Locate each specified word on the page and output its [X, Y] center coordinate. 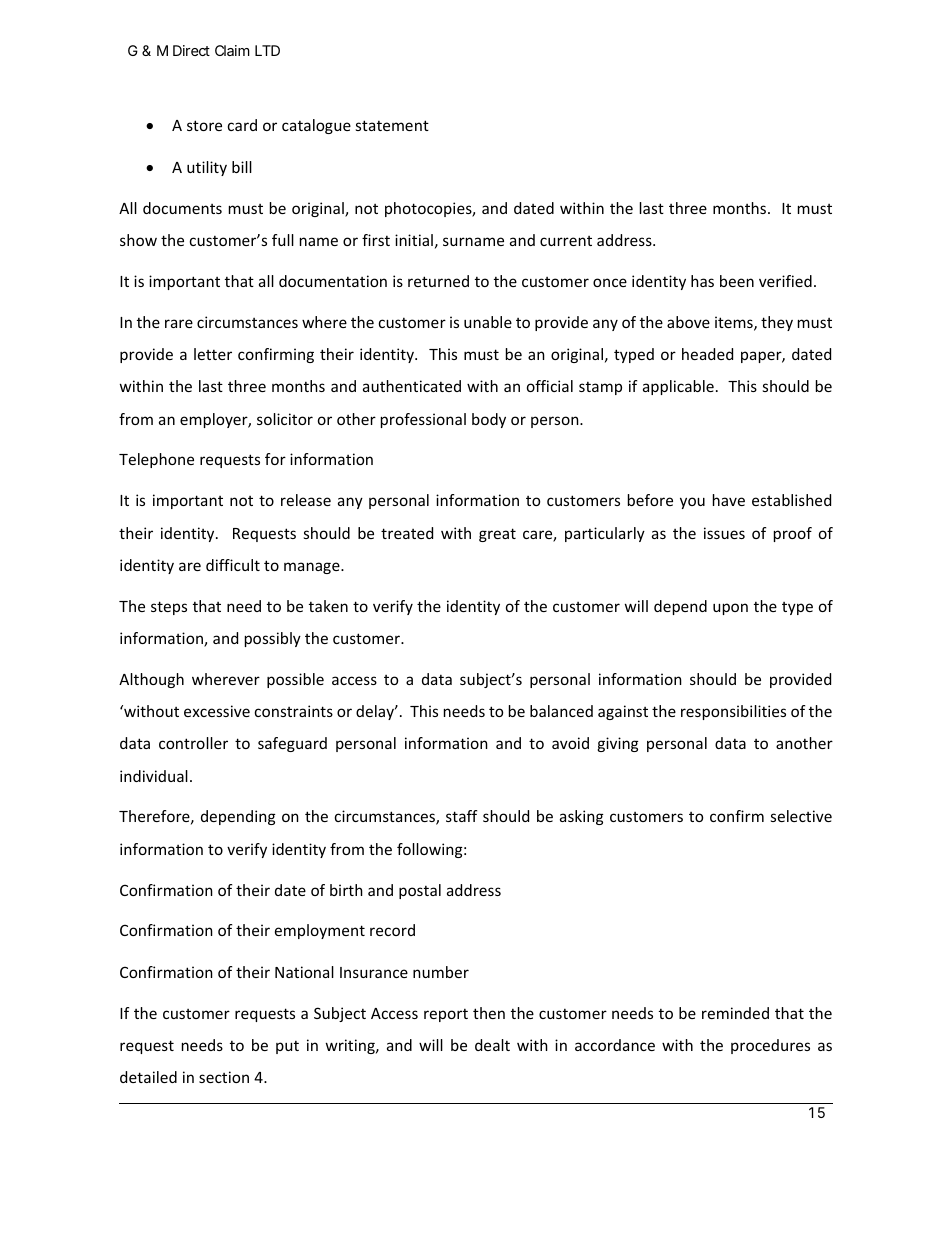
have [729, 500]
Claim [232, 50]
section [224, 1077]
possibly [273, 639]
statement [392, 125]
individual [154, 776]
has [702, 281]
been [737, 281]
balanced [561, 711]
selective [801, 816]
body [489, 420]
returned [438, 281]
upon [730, 609]
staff [461, 816]
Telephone [156, 460]
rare [179, 323]
